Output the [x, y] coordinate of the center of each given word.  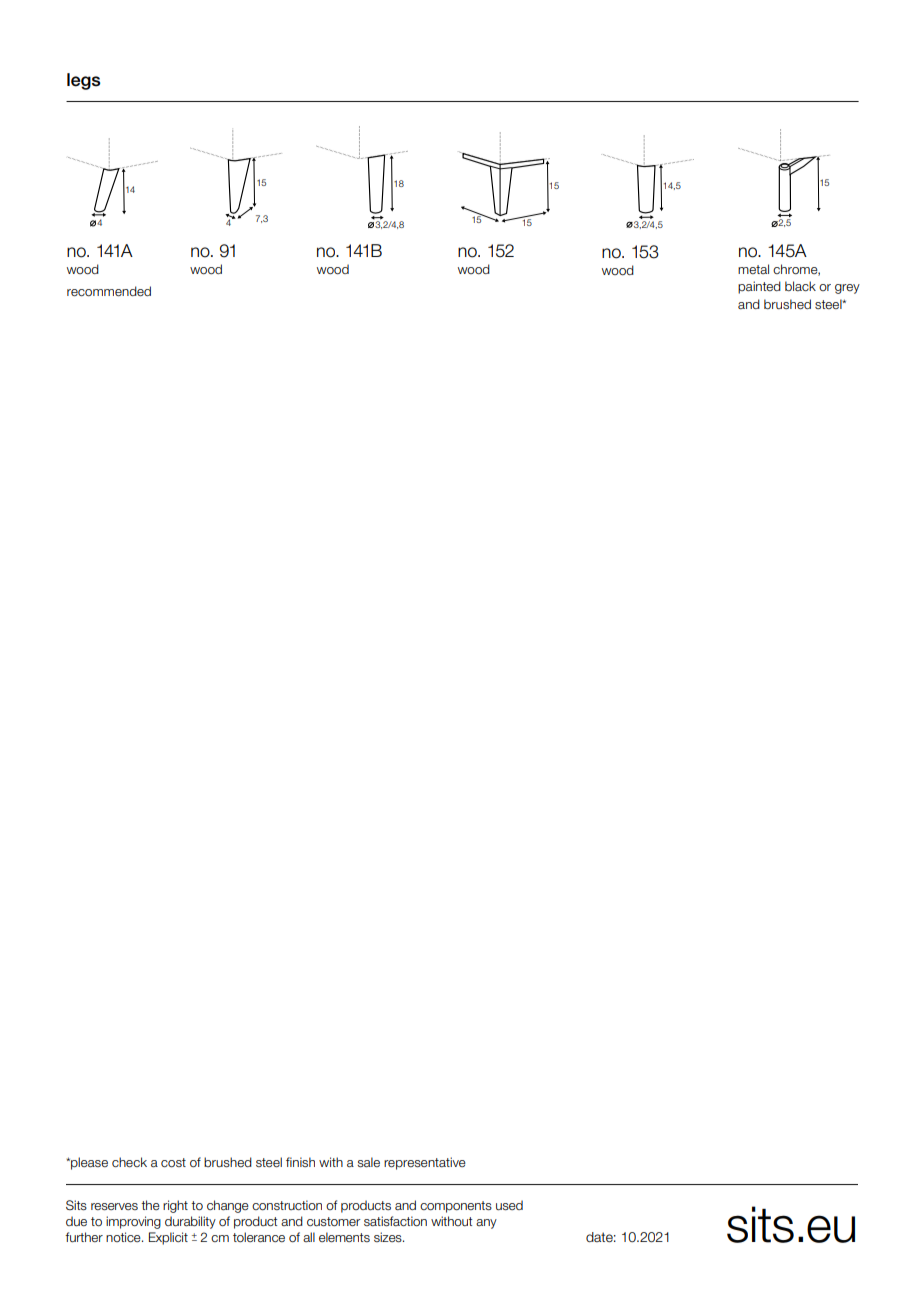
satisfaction [395, 1221]
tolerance [259, 1237]
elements [344, 1237]
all [309, 1237]
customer [334, 1222]
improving [133, 1222]
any [486, 1224]
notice [124, 1237]
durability [190, 1222]
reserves [114, 1206]
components [456, 1207]
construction [287, 1205]
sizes [389, 1237]
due [76, 1221]
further [84, 1237]
